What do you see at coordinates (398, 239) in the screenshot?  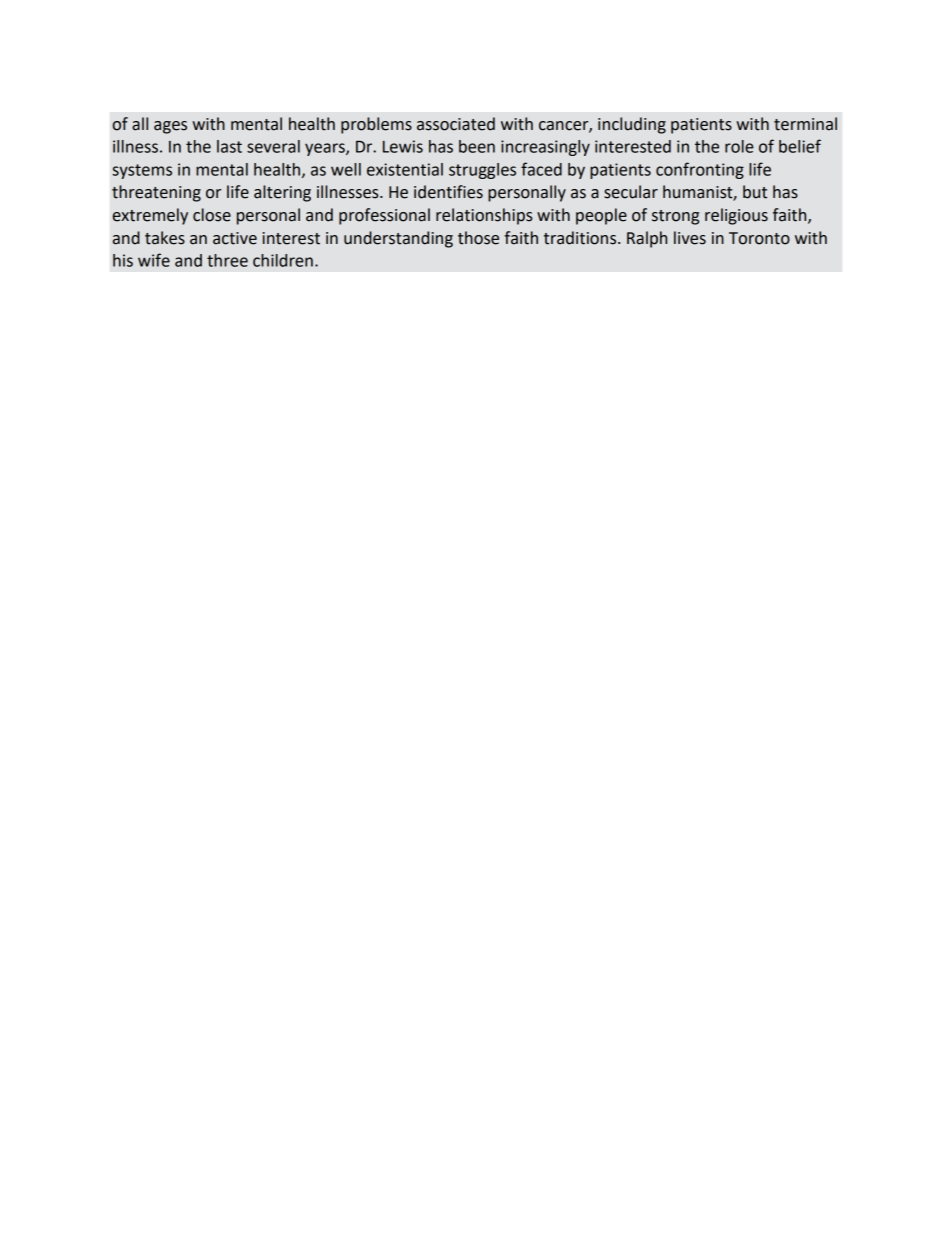 I see `understanding` at bounding box center [398, 239].
